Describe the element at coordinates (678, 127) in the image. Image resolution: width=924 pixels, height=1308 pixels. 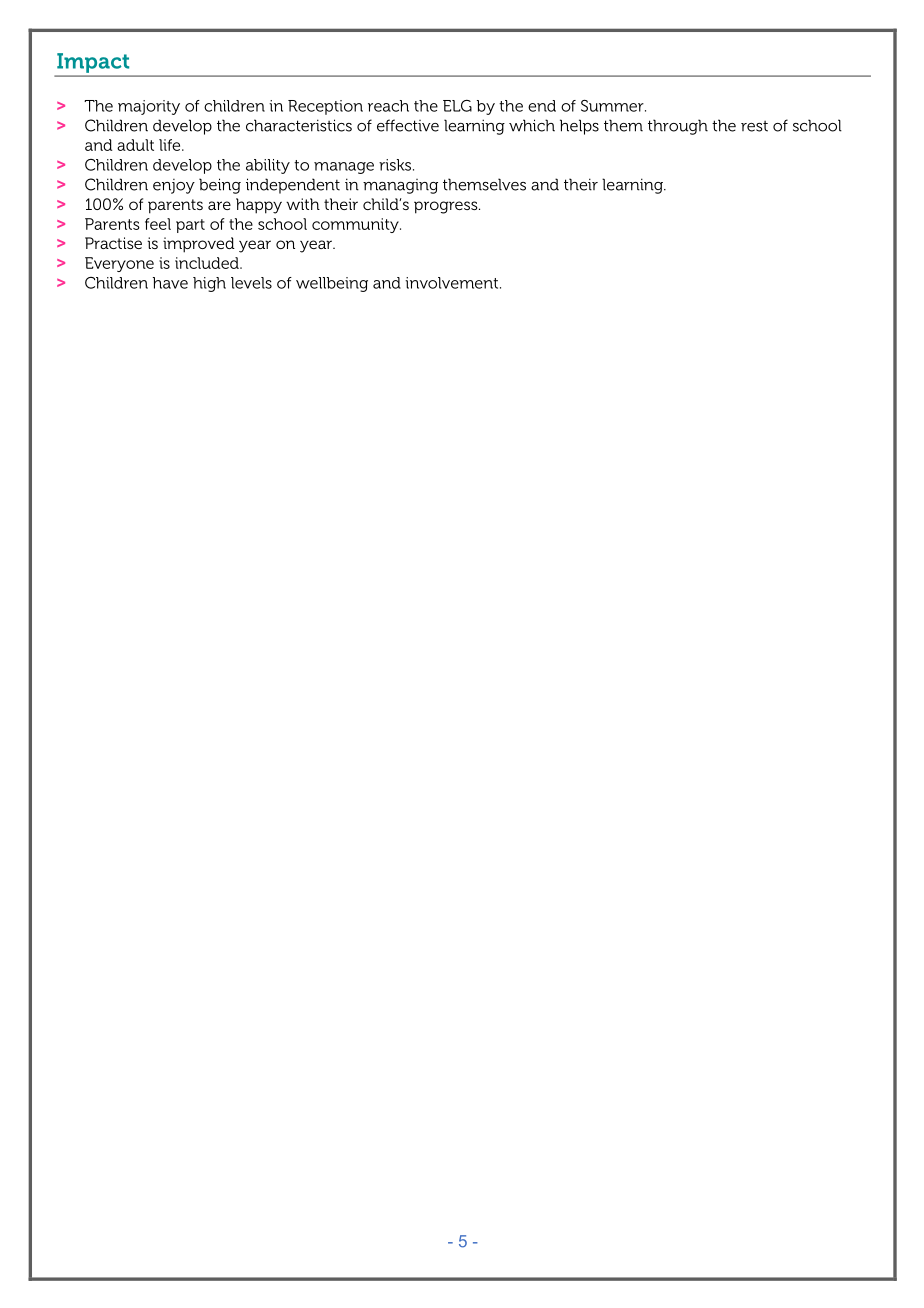
I see `through` at that location.
